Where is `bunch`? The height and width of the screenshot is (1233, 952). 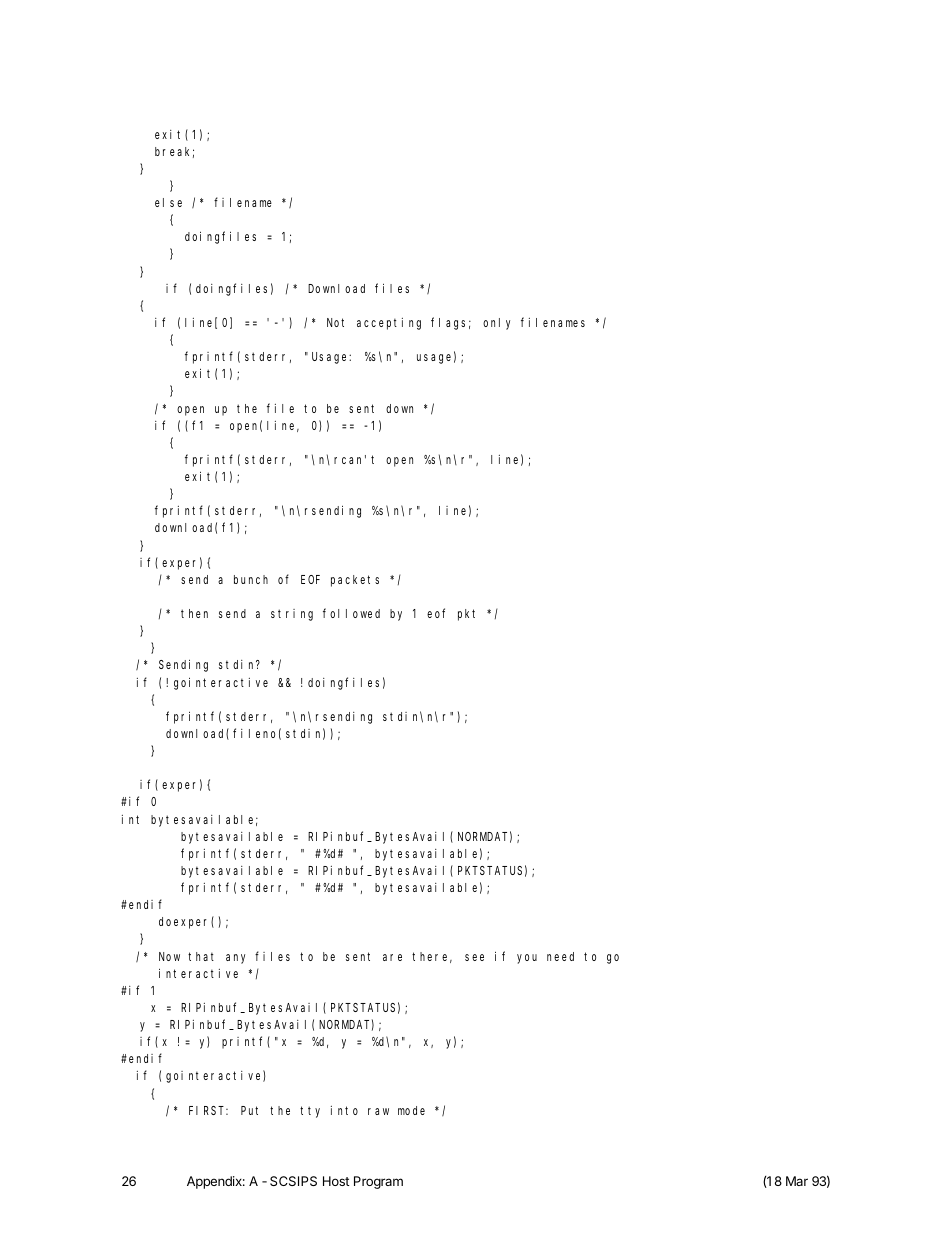 bunch is located at coordinates (251, 579).
